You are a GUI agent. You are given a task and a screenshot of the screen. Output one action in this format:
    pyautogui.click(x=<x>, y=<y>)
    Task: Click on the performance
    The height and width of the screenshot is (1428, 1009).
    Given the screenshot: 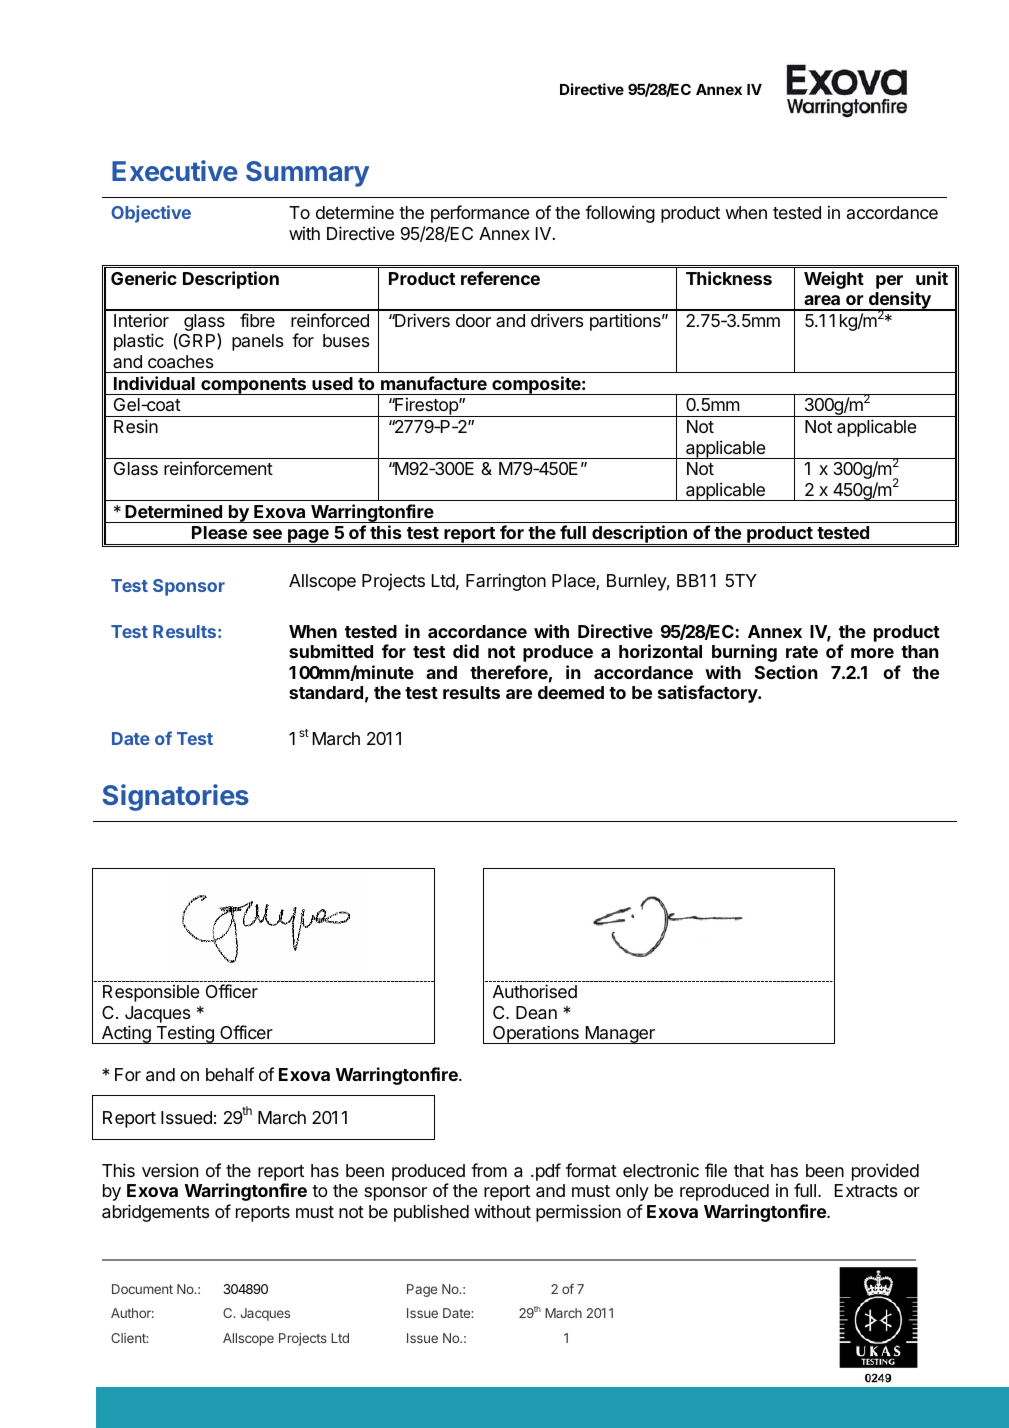 What is the action you would take?
    pyautogui.click(x=480, y=214)
